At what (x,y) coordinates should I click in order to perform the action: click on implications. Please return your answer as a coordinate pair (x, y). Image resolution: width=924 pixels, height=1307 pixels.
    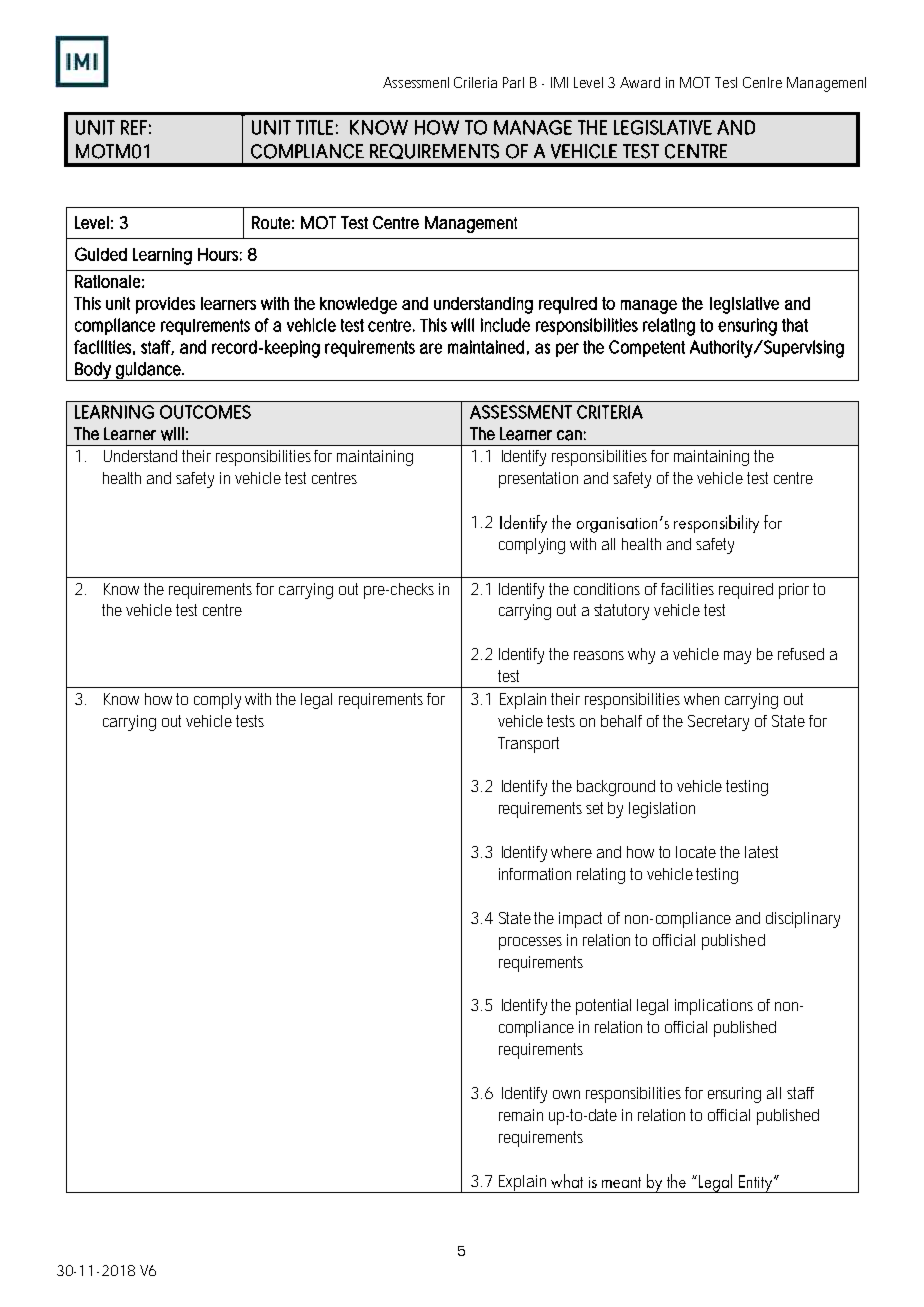
    Looking at the image, I should click on (714, 1007).
